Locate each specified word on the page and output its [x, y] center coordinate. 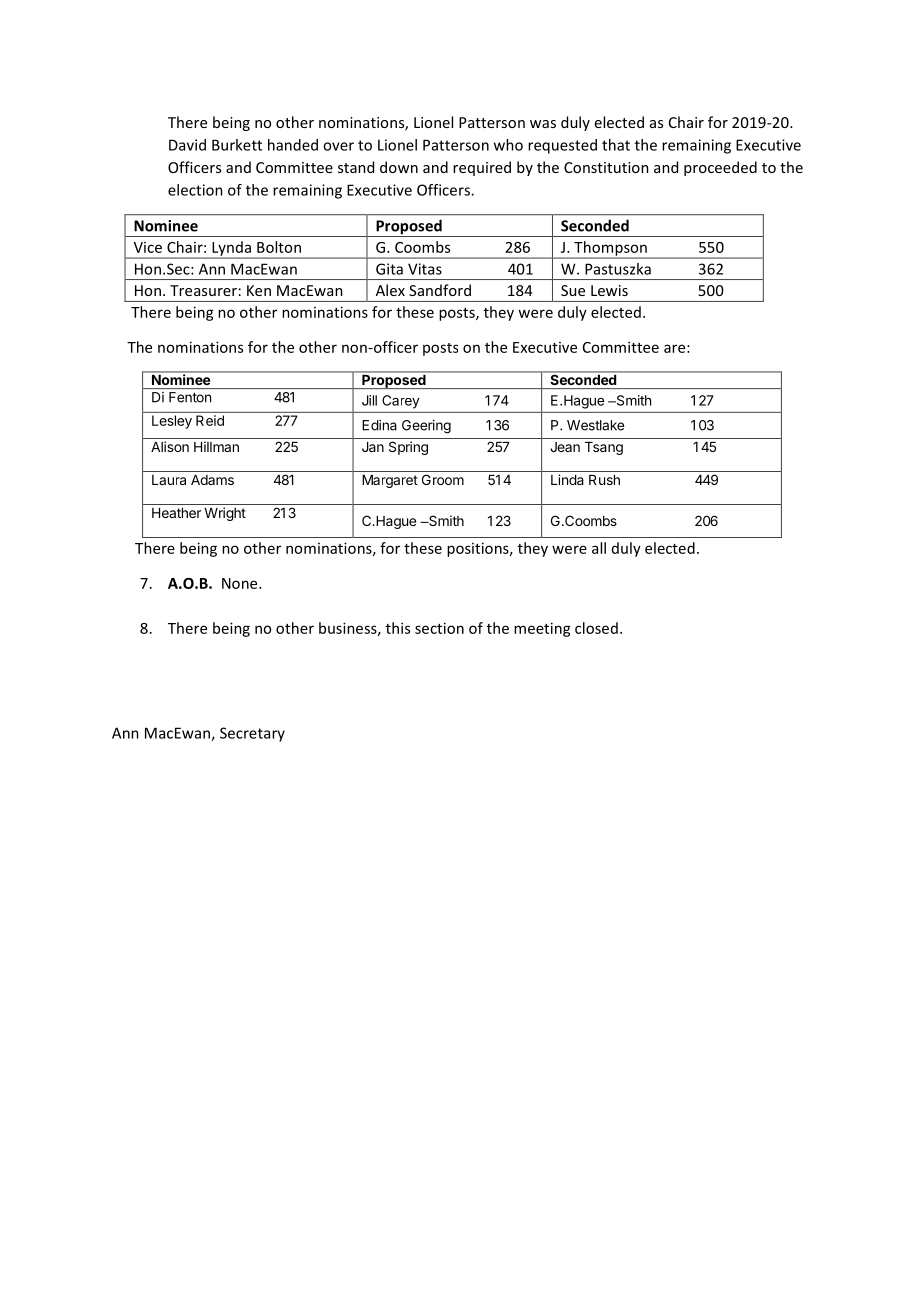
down [399, 167]
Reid [210, 420]
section [439, 628]
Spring [408, 448]
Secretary [252, 734]
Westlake [595, 425]
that [616, 145]
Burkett [237, 145]
